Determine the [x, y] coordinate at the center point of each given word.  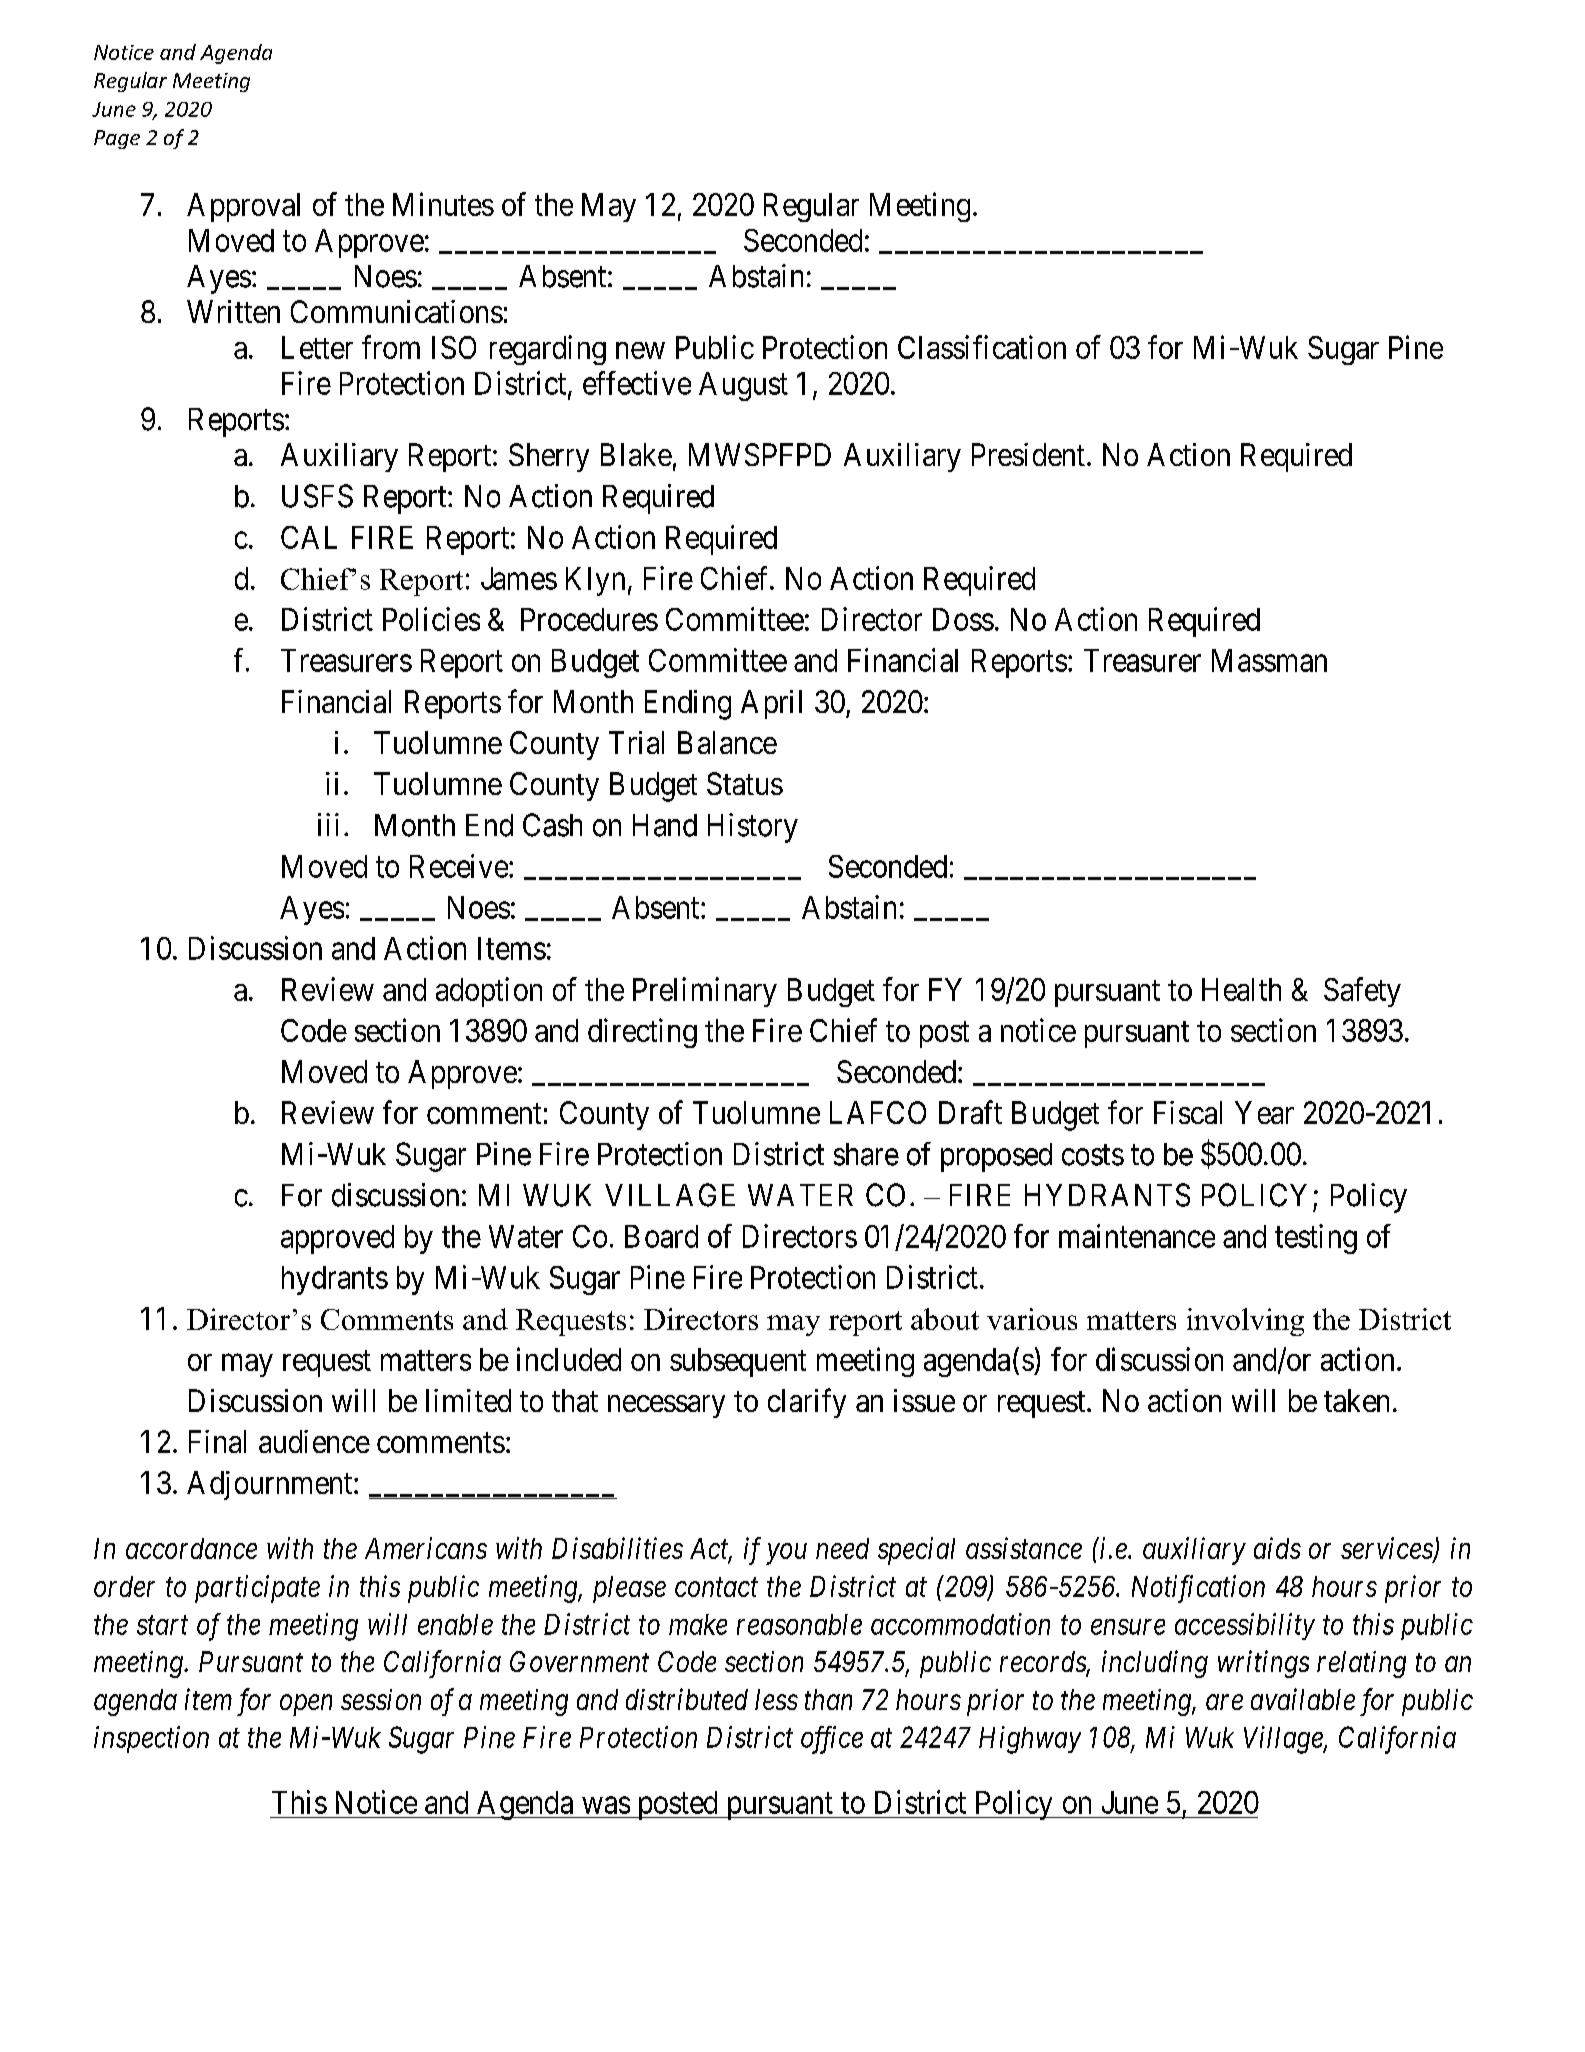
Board [661, 1236]
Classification [982, 347]
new [640, 350]
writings [1263, 1664]
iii [328, 824]
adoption [489, 992]
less [776, 1699]
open [306, 1705]
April [771, 704]
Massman [1269, 660]
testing [1316, 1239]
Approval [243, 207]
